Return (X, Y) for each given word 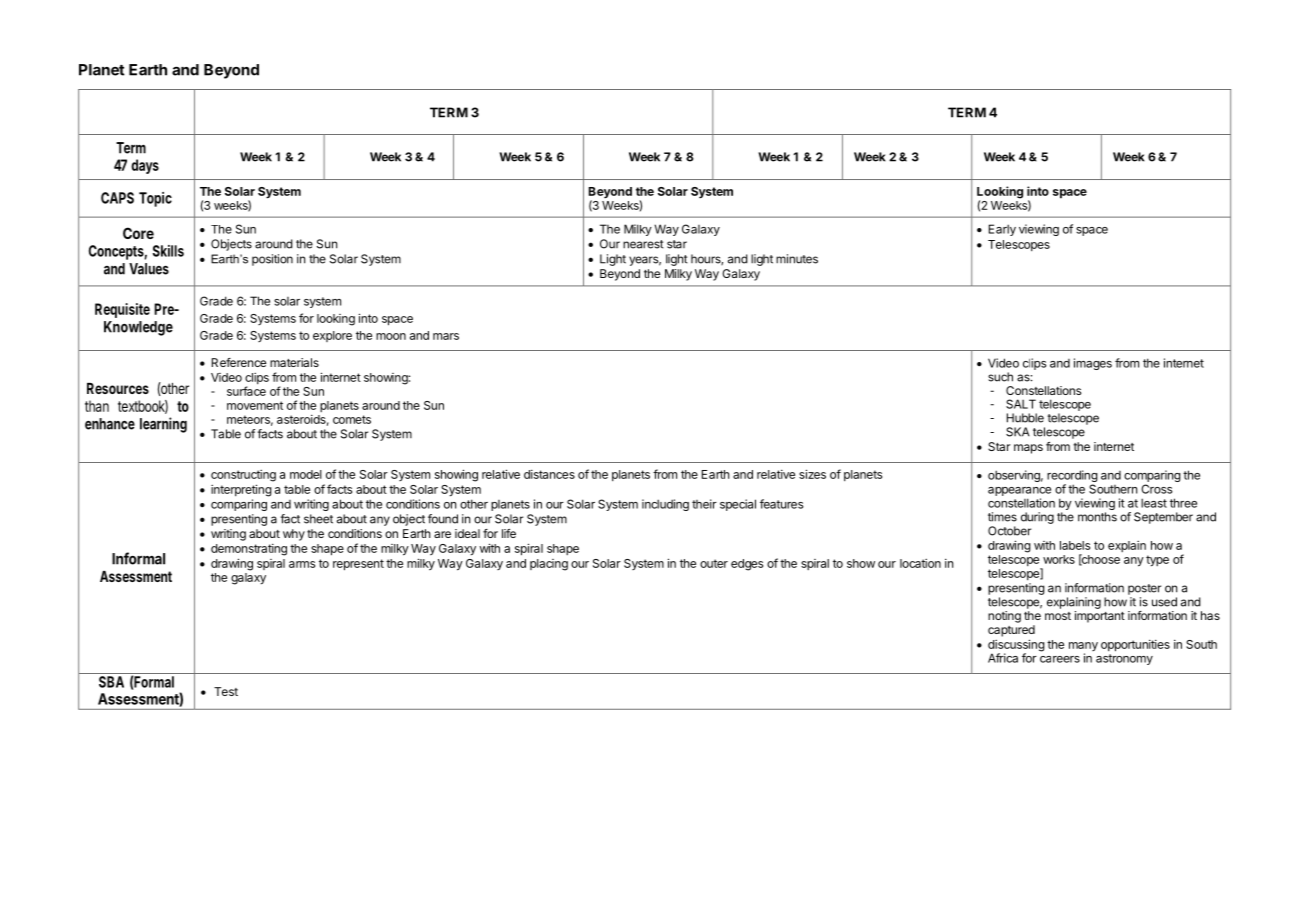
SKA (1018, 432)
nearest (643, 244)
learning (163, 425)
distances (549, 474)
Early (1002, 230)
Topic (155, 199)
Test (226, 691)
